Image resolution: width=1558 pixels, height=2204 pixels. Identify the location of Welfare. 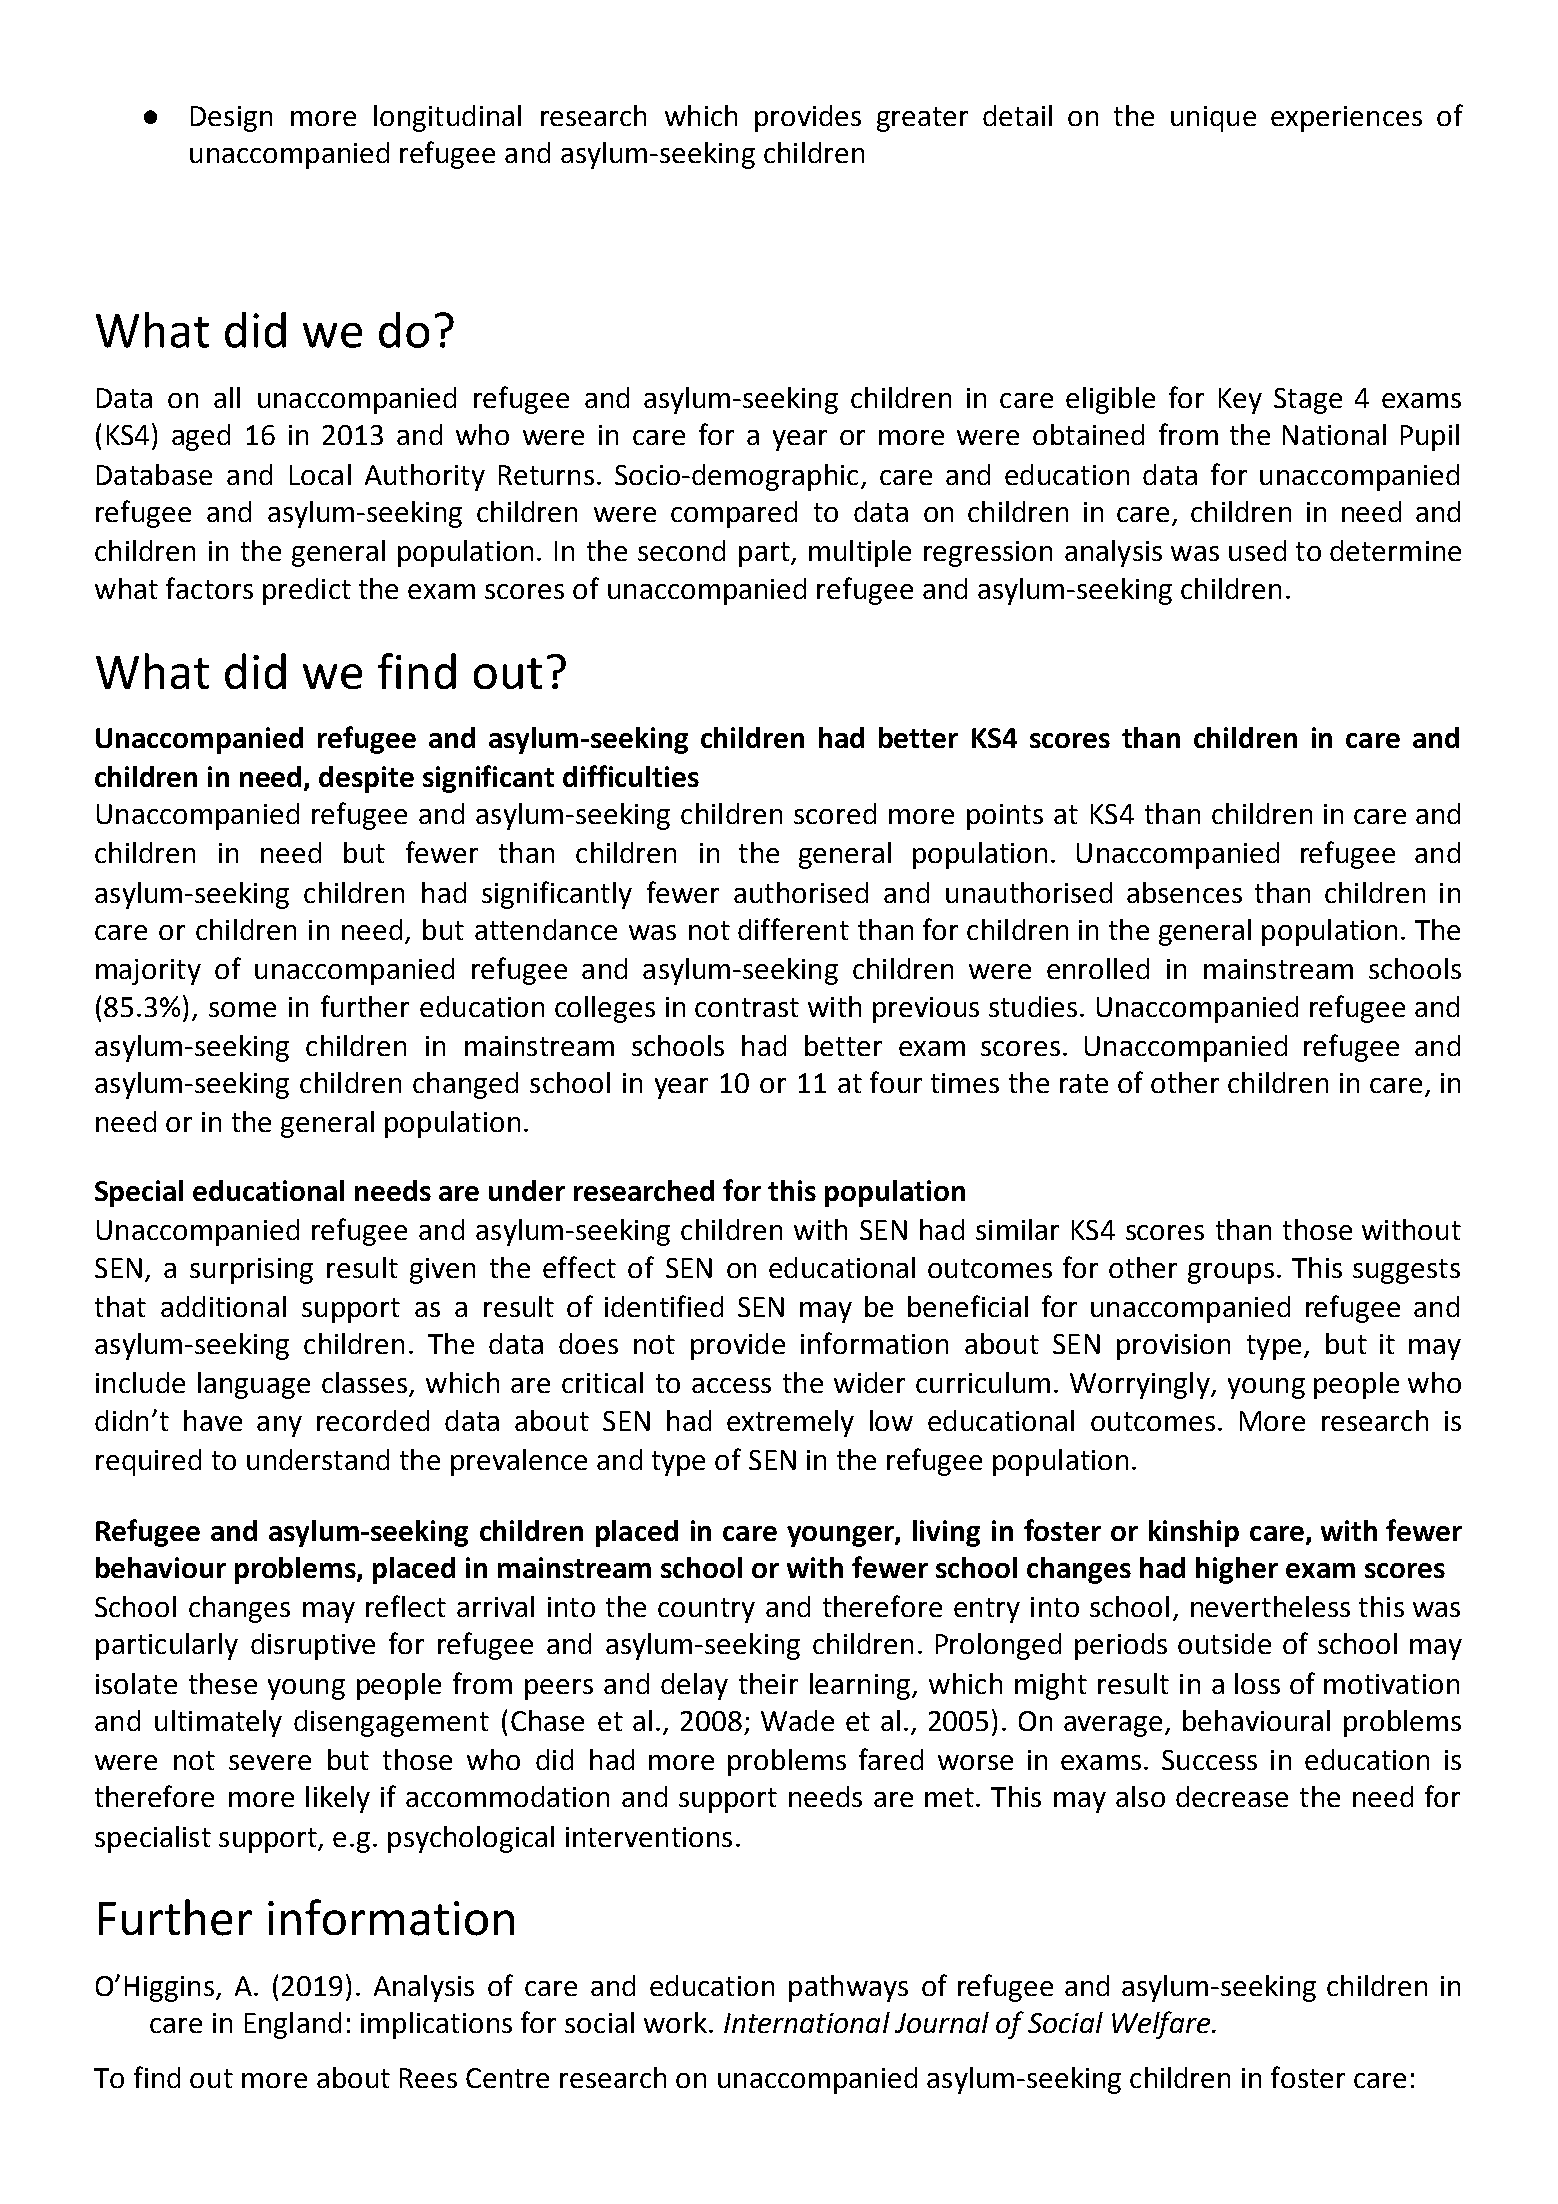
(1161, 2025).
